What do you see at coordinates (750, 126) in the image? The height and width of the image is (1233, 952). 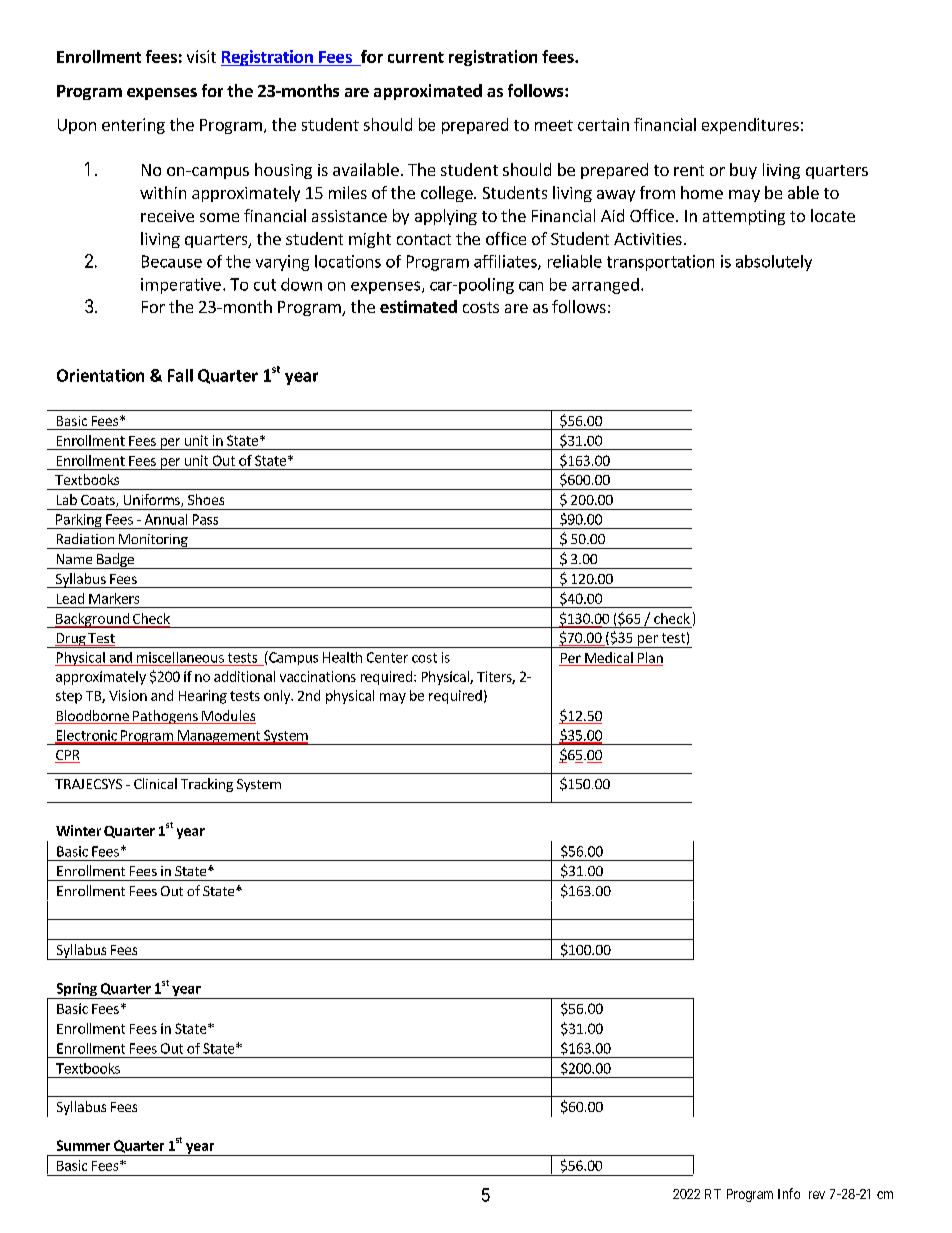 I see `expenditures` at bounding box center [750, 126].
